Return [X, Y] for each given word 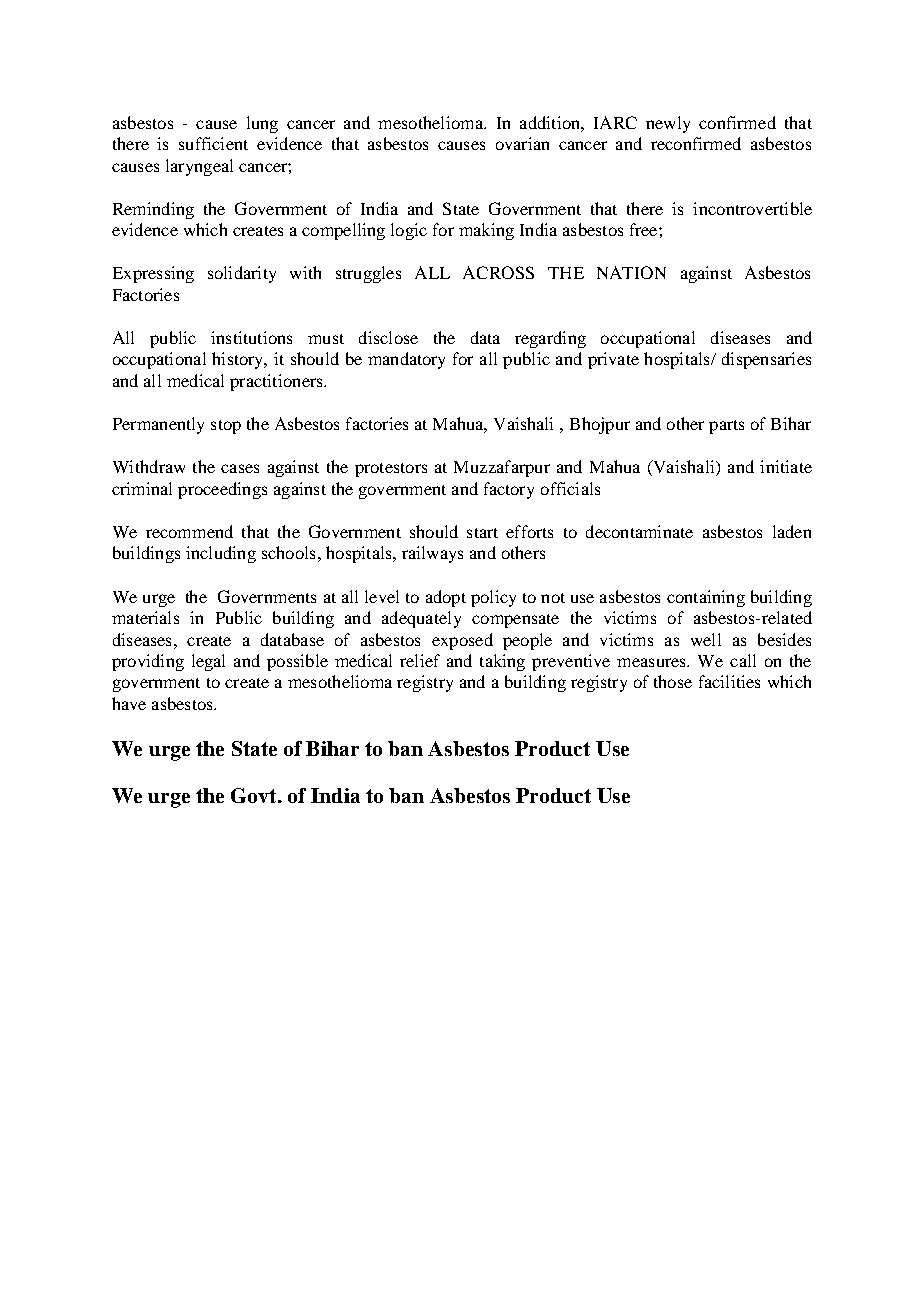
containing [706, 598]
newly [668, 124]
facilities [729, 681]
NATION [631, 272]
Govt [255, 795]
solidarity [242, 274]
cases [240, 468]
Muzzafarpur [502, 468]
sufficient [213, 143]
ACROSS [498, 272]
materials [145, 617]
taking [502, 662]
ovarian [522, 143]
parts [726, 427]
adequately [421, 619]
